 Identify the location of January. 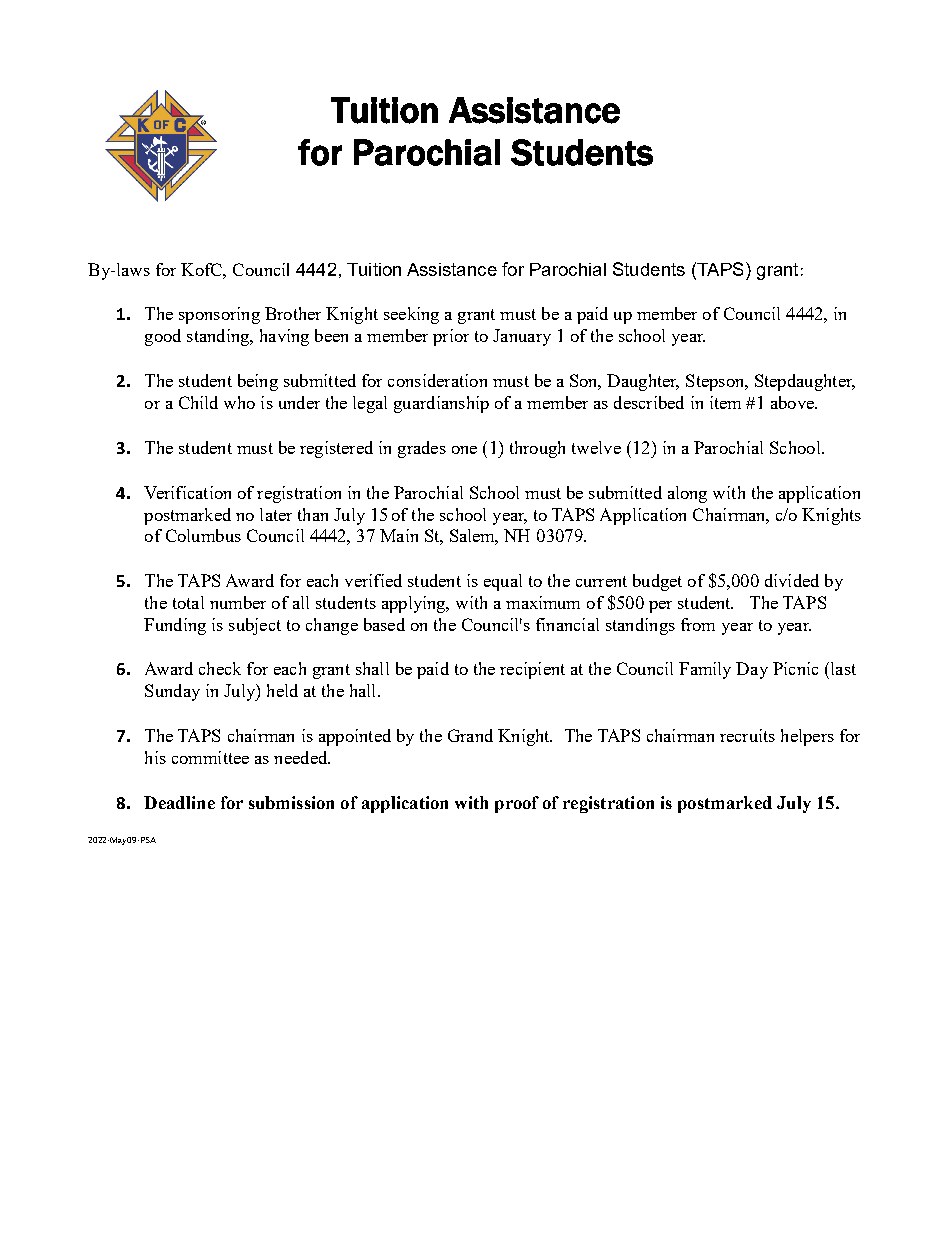
(522, 337).
